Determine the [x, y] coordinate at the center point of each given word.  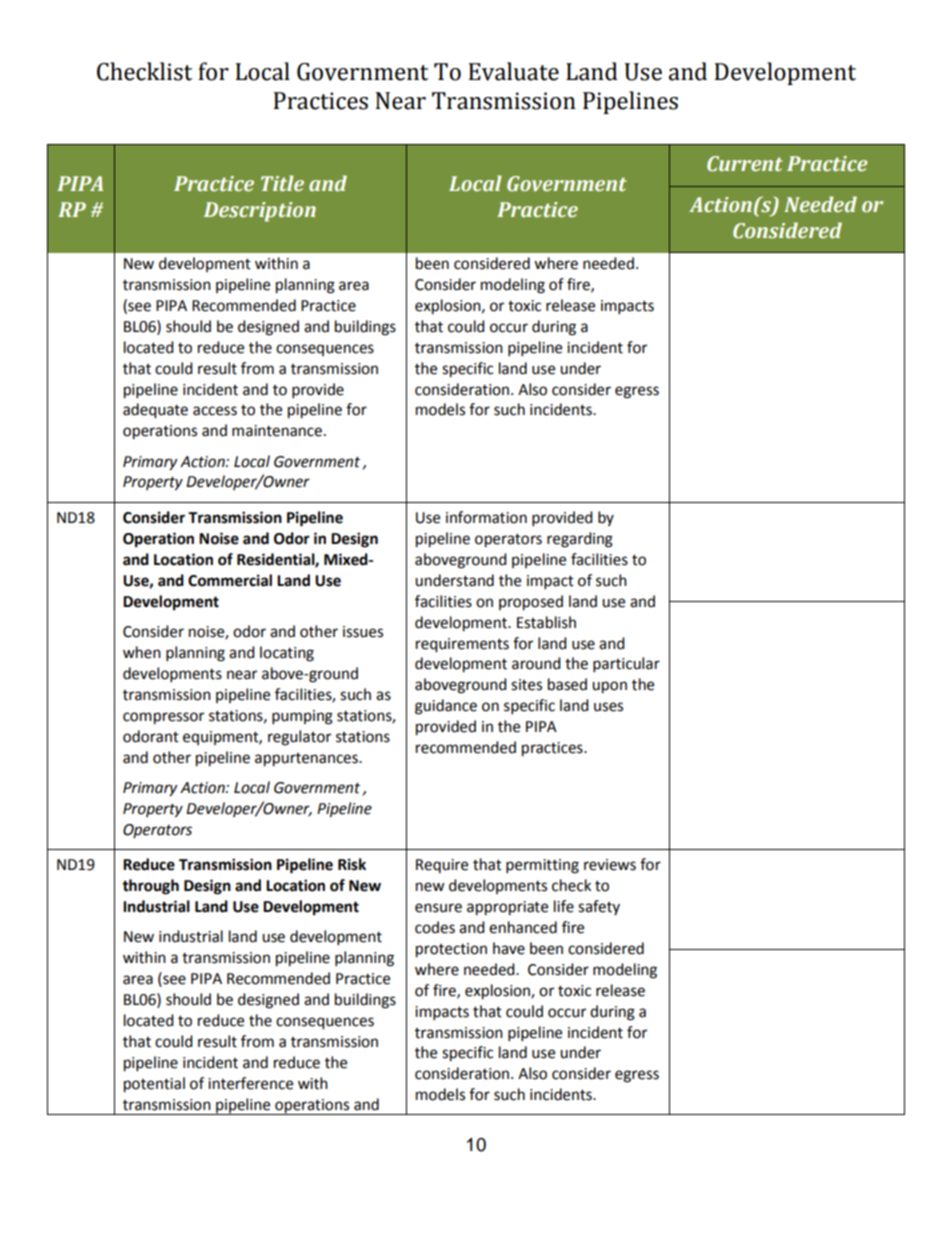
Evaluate [514, 71]
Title [282, 183]
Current [744, 164]
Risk [352, 864]
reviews [610, 865]
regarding [580, 540]
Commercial [230, 580]
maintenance [277, 431]
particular [626, 665]
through [150, 887]
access [215, 411]
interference [250, 1083]
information [486, 517]
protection [451, 950]
